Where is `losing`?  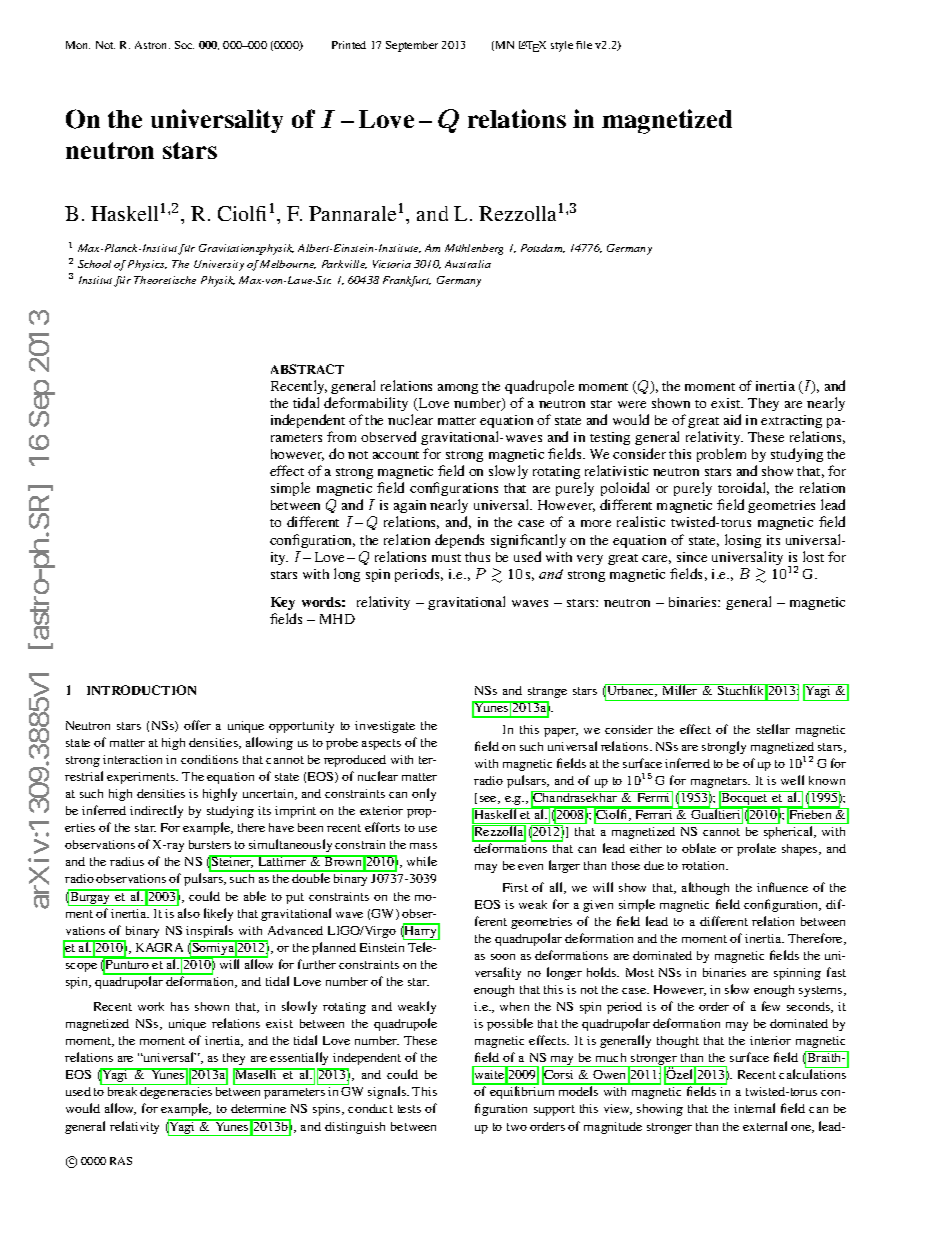 losing is located at coordinates (743, 541).
